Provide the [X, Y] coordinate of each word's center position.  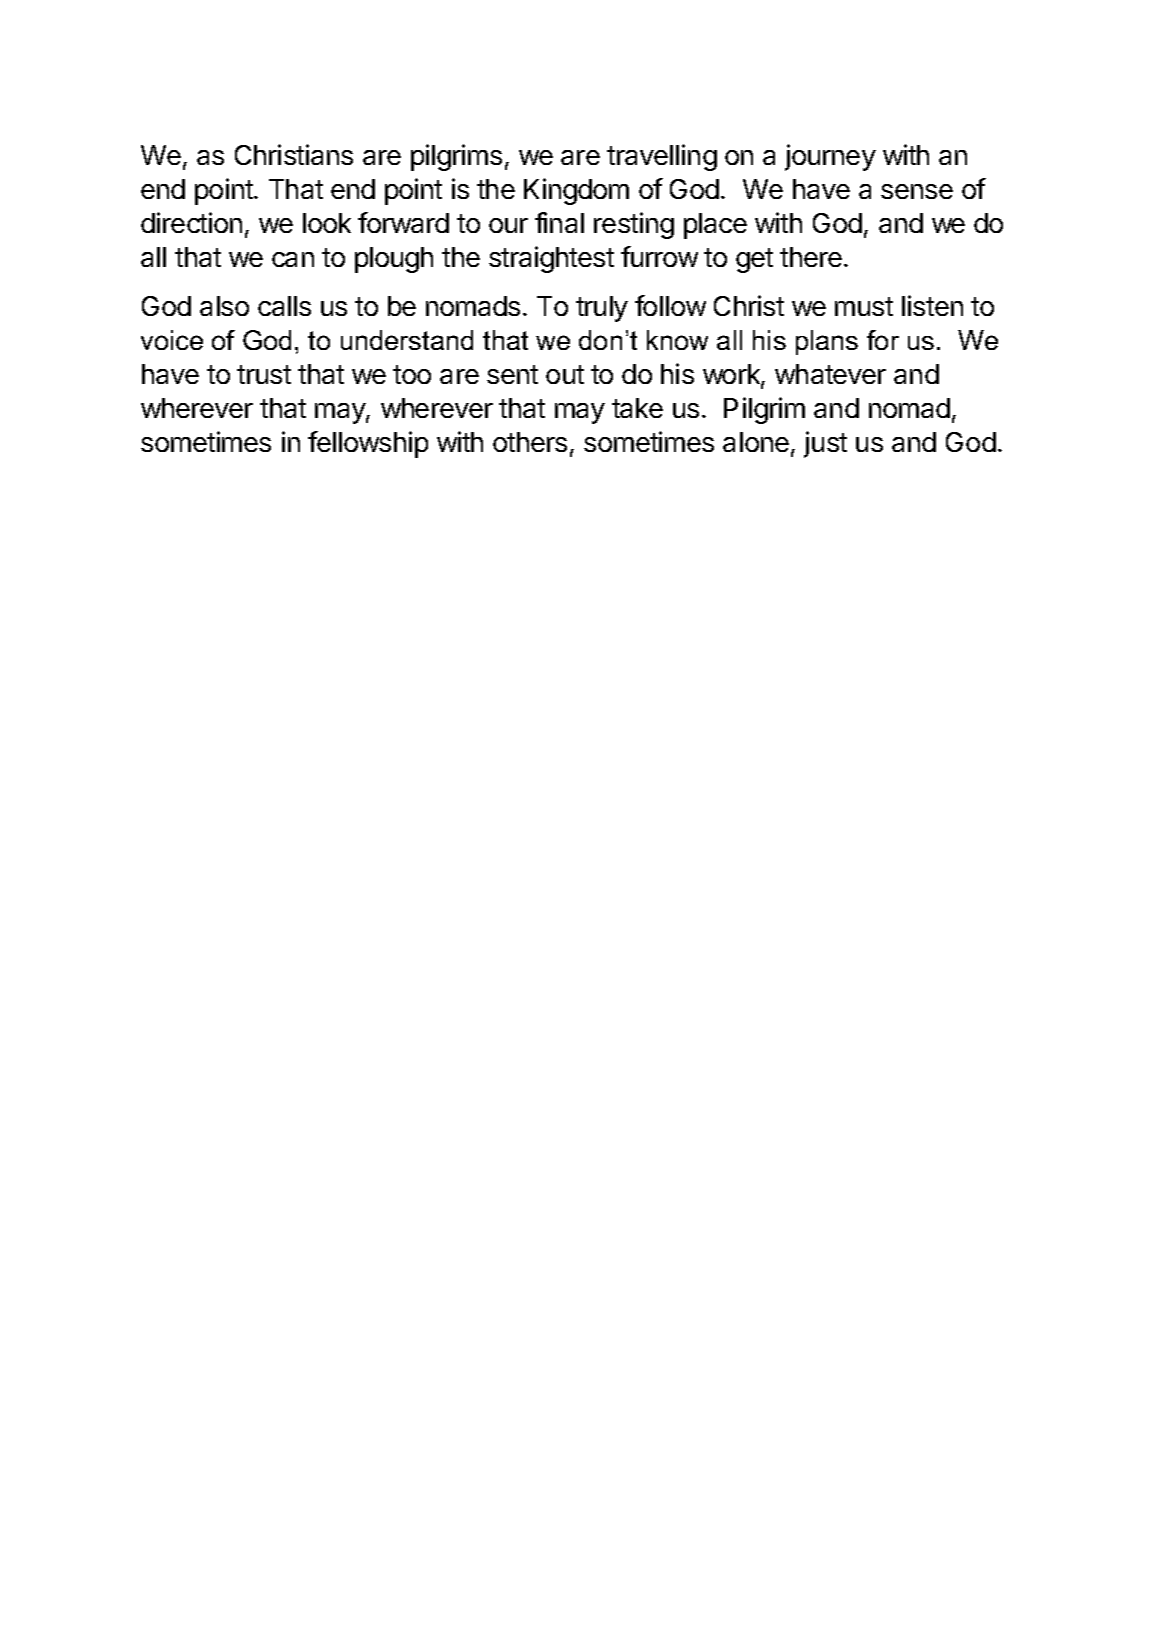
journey [830, 157]
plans [827, 342]
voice [172, 340]
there [812, 257]
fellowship [368, 444]
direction [191, 222]
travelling [662, 157]
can [293, 259]
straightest [551, 259]
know [677, 340]
